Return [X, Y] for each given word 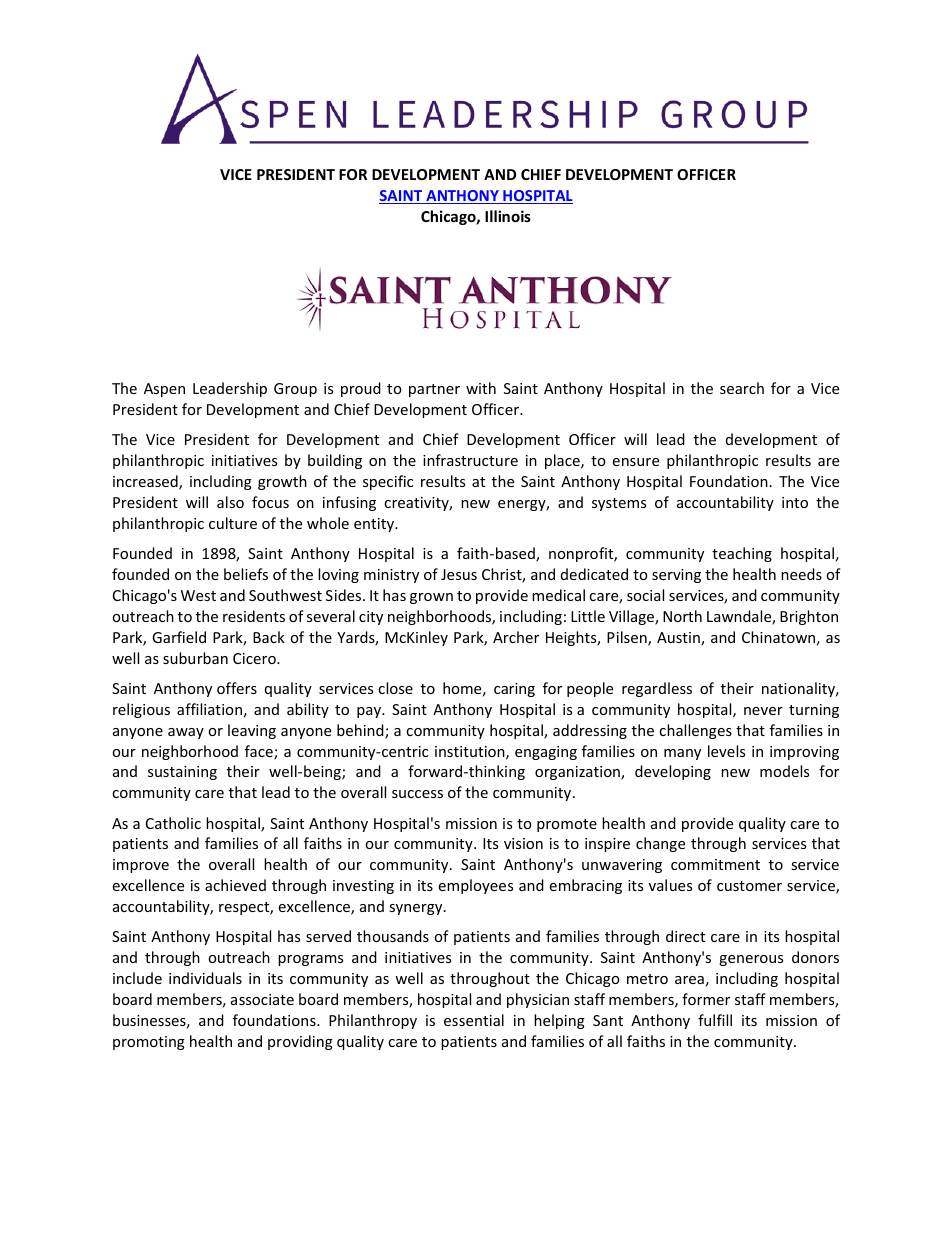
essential [474, 1020]
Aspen [164, 390]
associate [262, 999]
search [742, 388]
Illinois [508, 216]
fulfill [715, 1020]
